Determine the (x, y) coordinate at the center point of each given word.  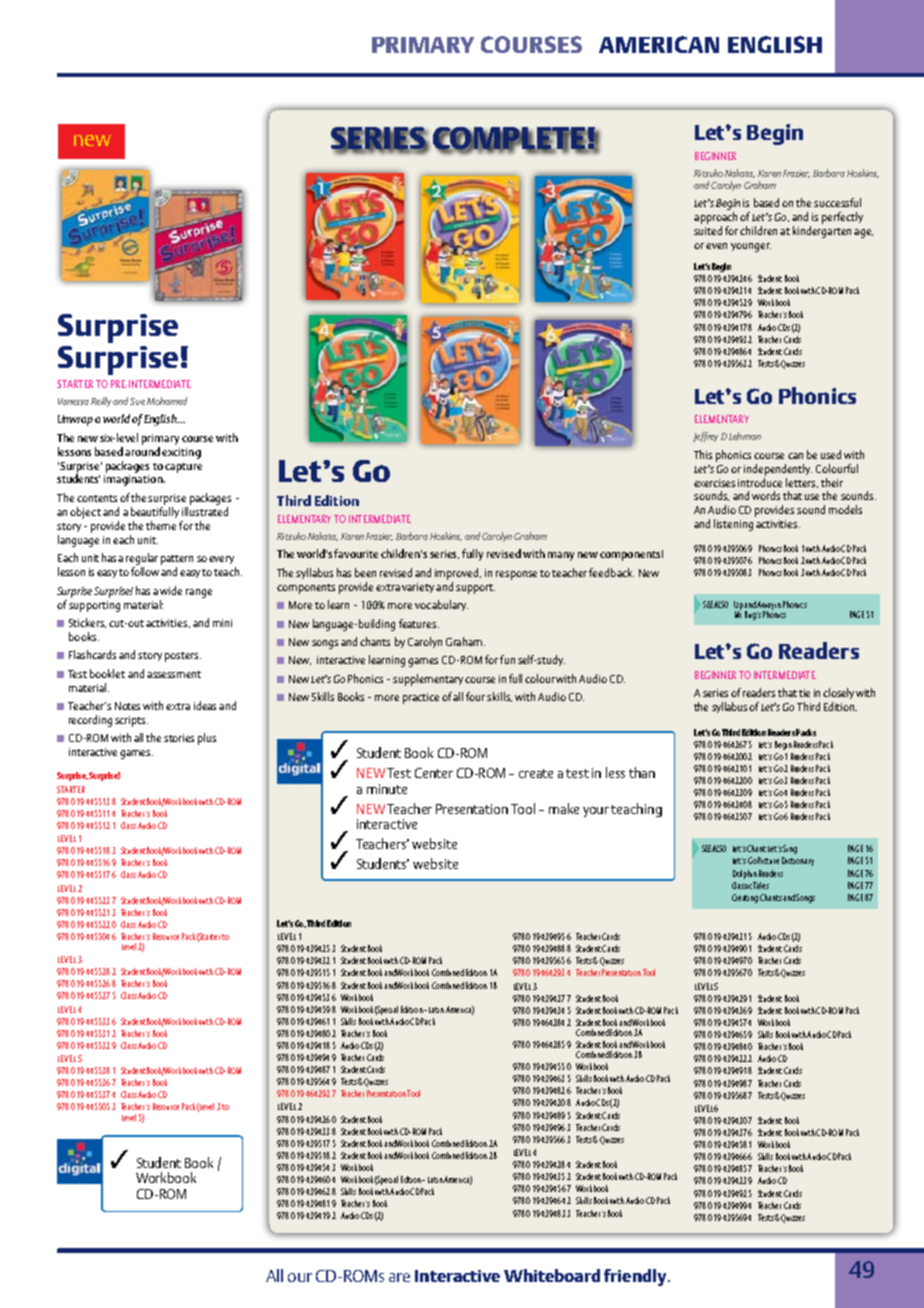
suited (708, 230)
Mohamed (167, 401)
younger (751, 247)
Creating (745, 898)
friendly (636, 1277)
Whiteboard (552, 1275)
